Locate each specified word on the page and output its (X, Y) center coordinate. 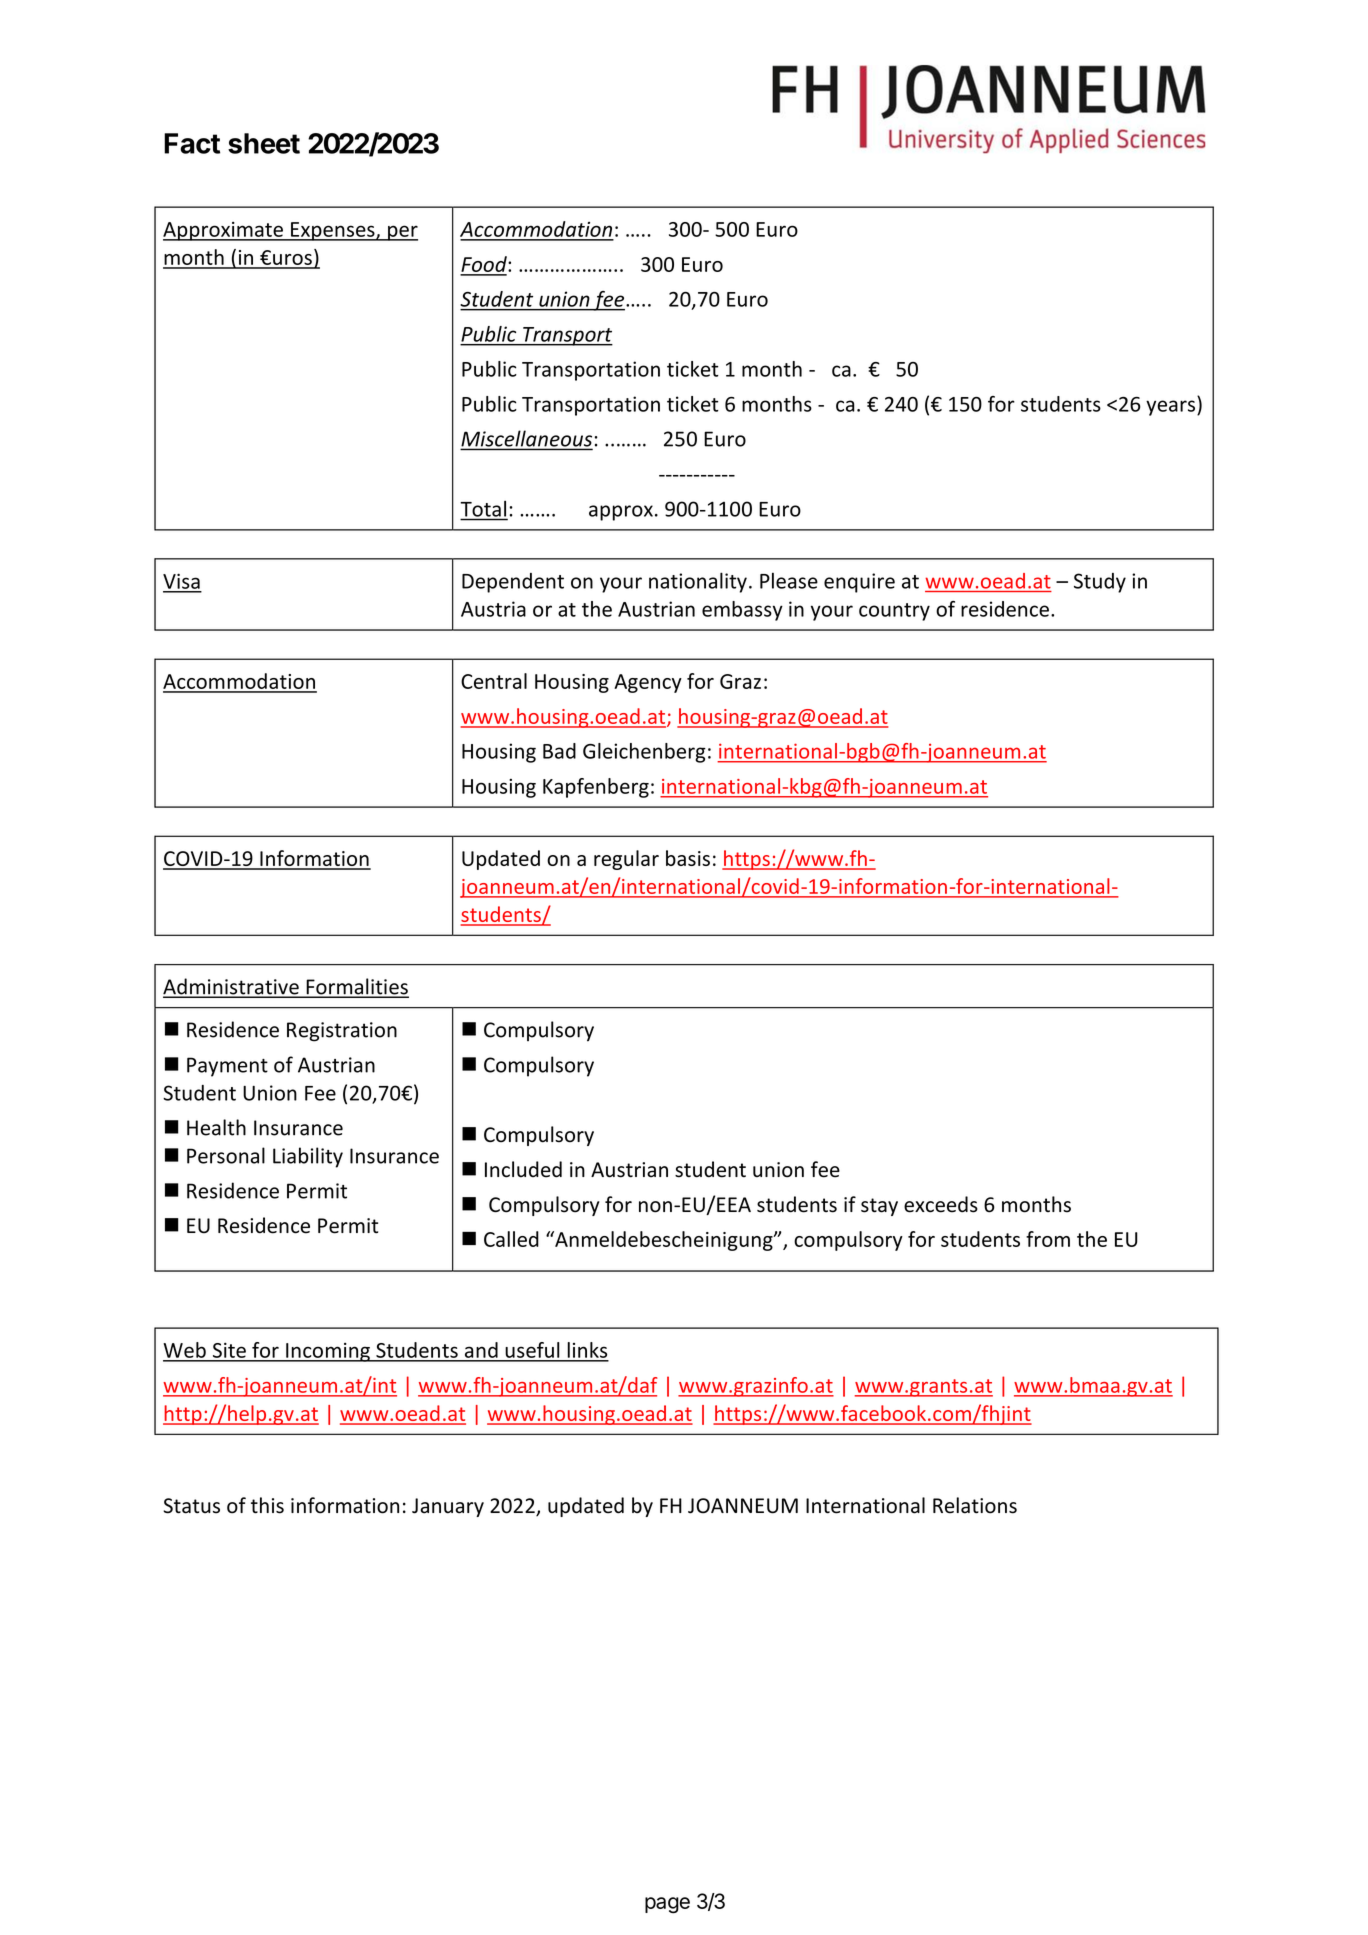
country (894, 612)
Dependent (513, 583)
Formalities (356, 987)
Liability (308, 1157)
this (267, 1505)
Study (1100, 583)
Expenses (333, 231)
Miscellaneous (526, 439)
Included (523, 1169)
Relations (975, 1505)
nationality (698, 582)
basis (688, 858)
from (1048, 1239)
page (667, 1905)
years (1172, 408)
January (448, 1507)
